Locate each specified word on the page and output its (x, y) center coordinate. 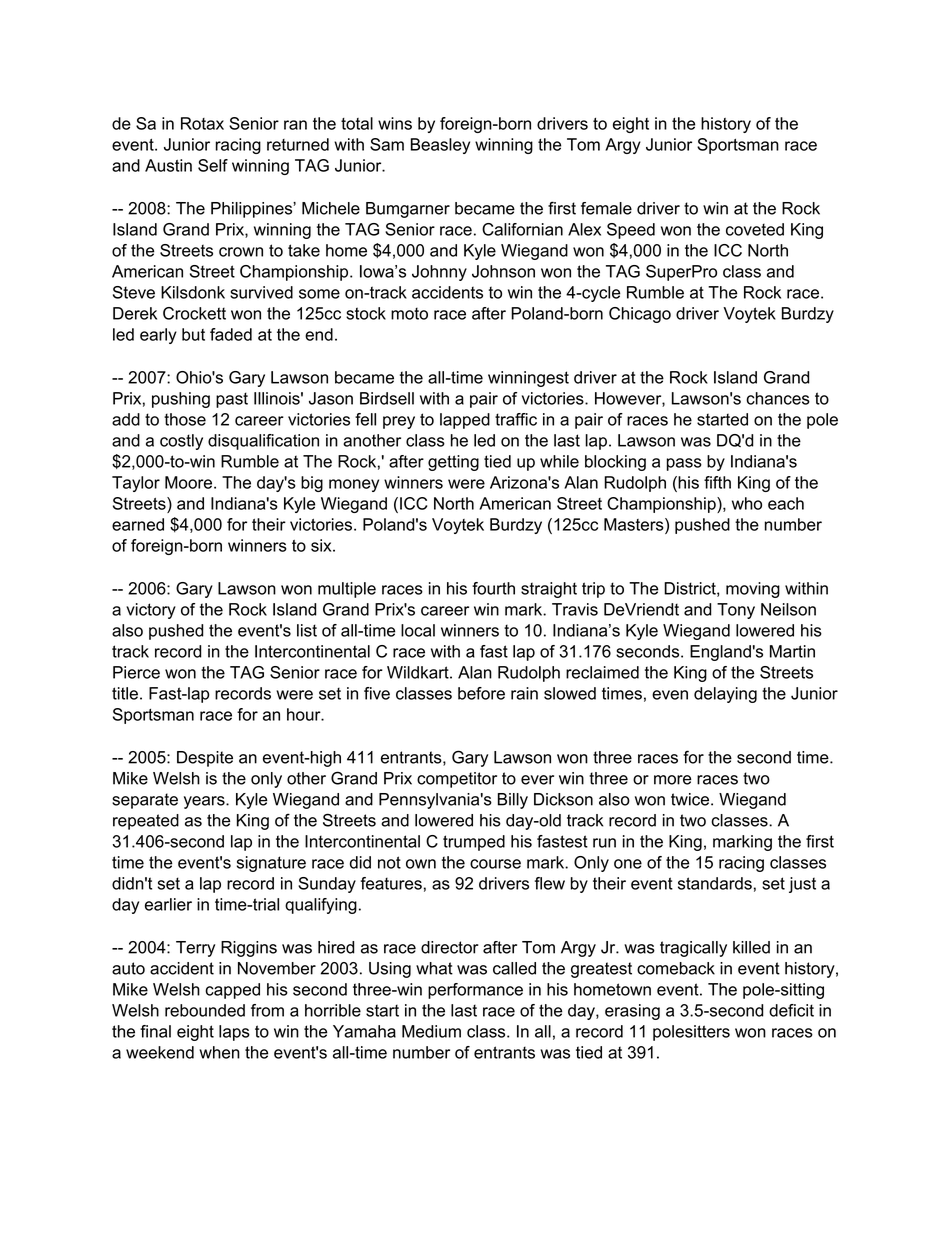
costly (181, 442)
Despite (205, 759)
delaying (725, 695)
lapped (465, 421)
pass (684, 464)
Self (213, 165)
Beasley (440, 146)
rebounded (205, 1010)
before (481, 693)
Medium (431, 1031)
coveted (755, 229)
